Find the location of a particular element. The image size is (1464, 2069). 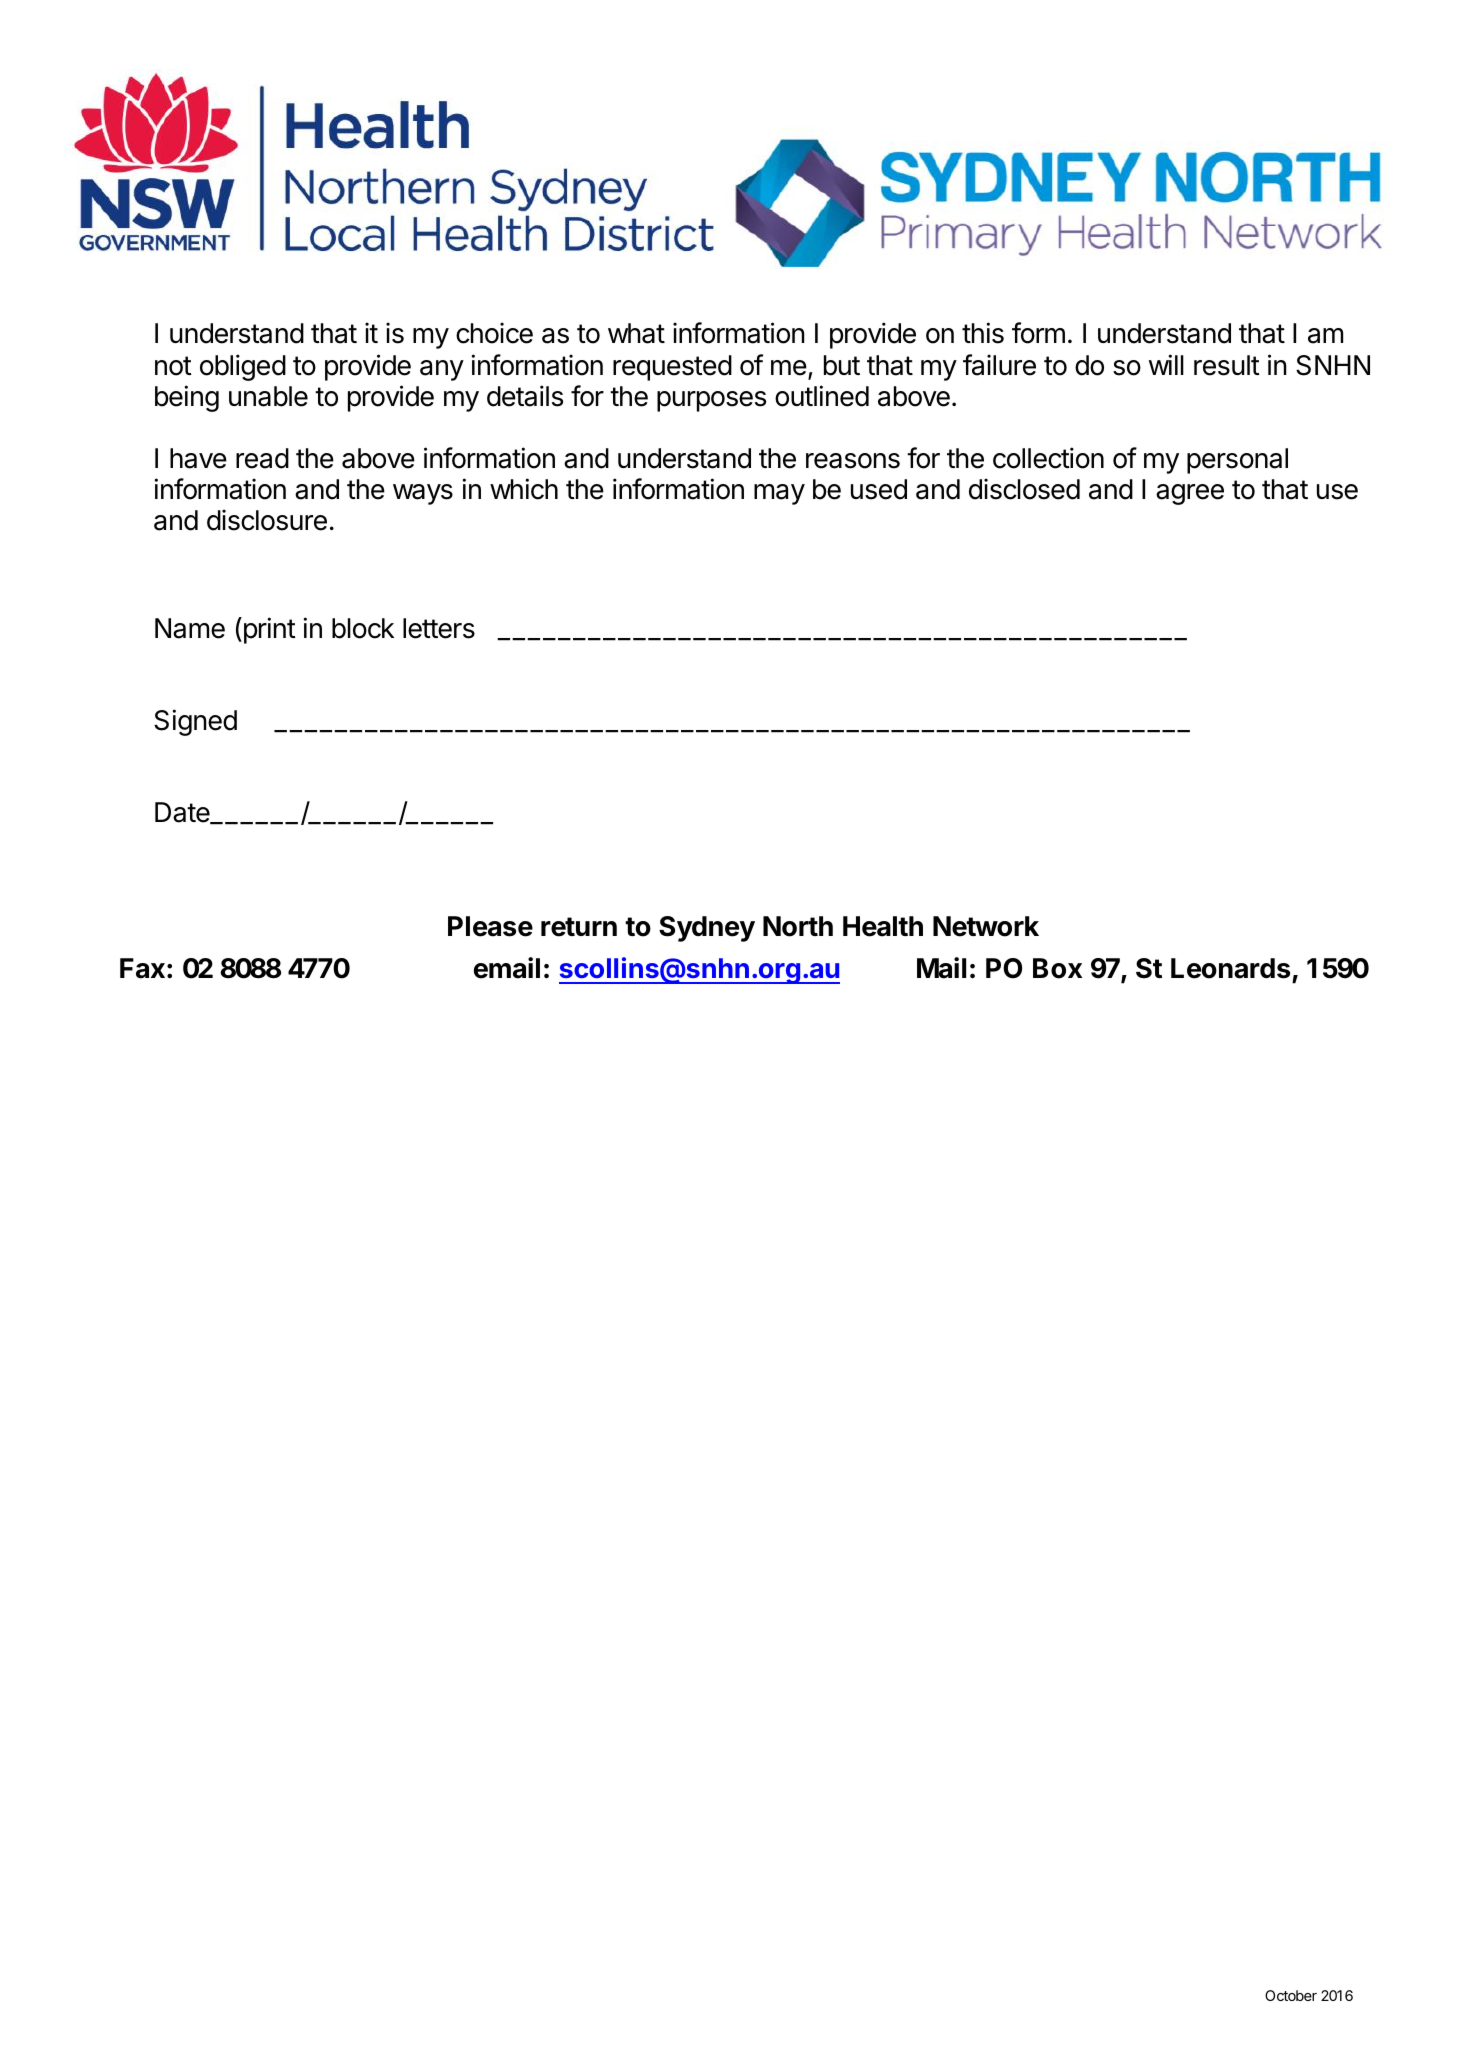

Network is located at coordinates (986, 926).
